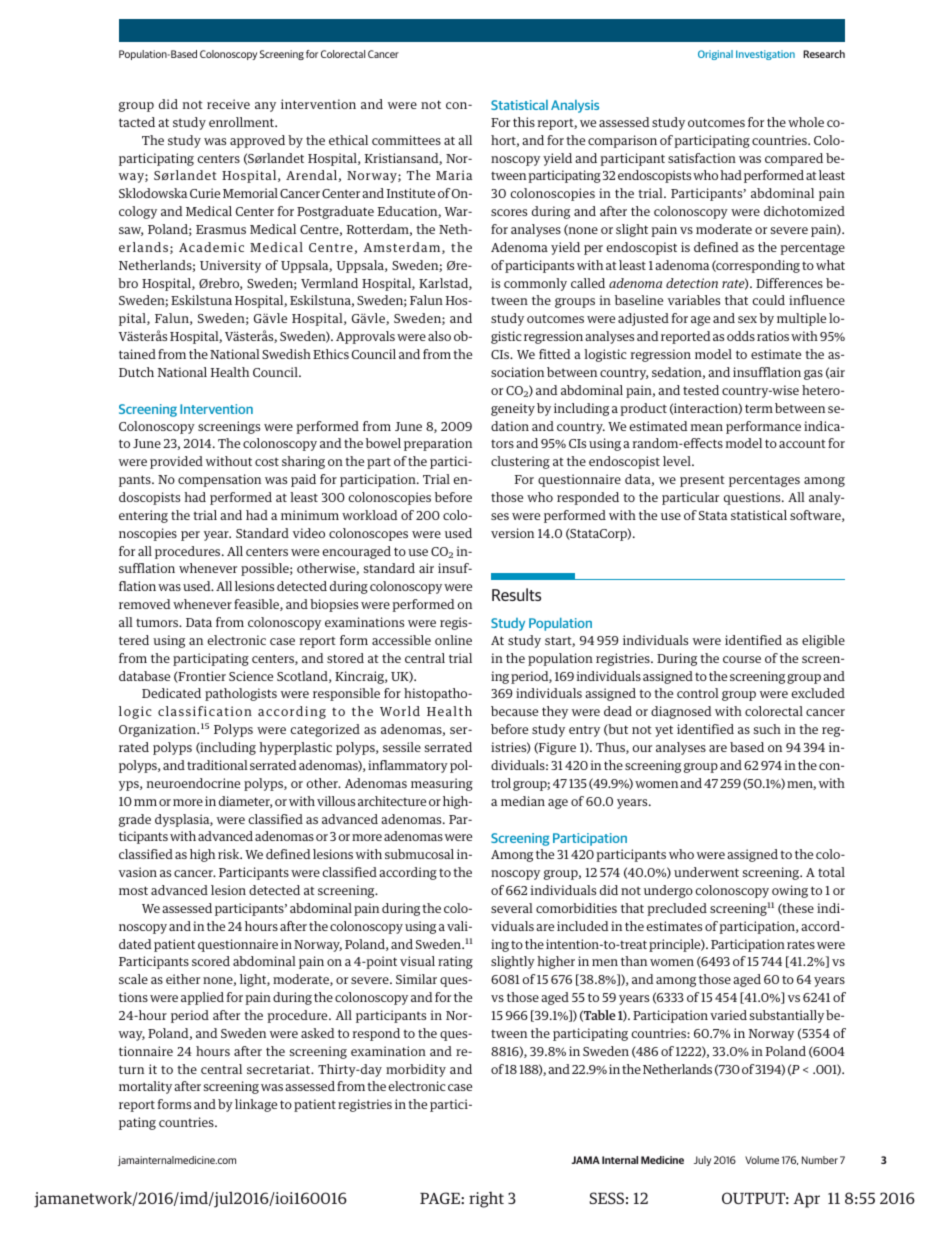  Describe the element at coordinates (523, 801) in the image. I see `median` at that location.
